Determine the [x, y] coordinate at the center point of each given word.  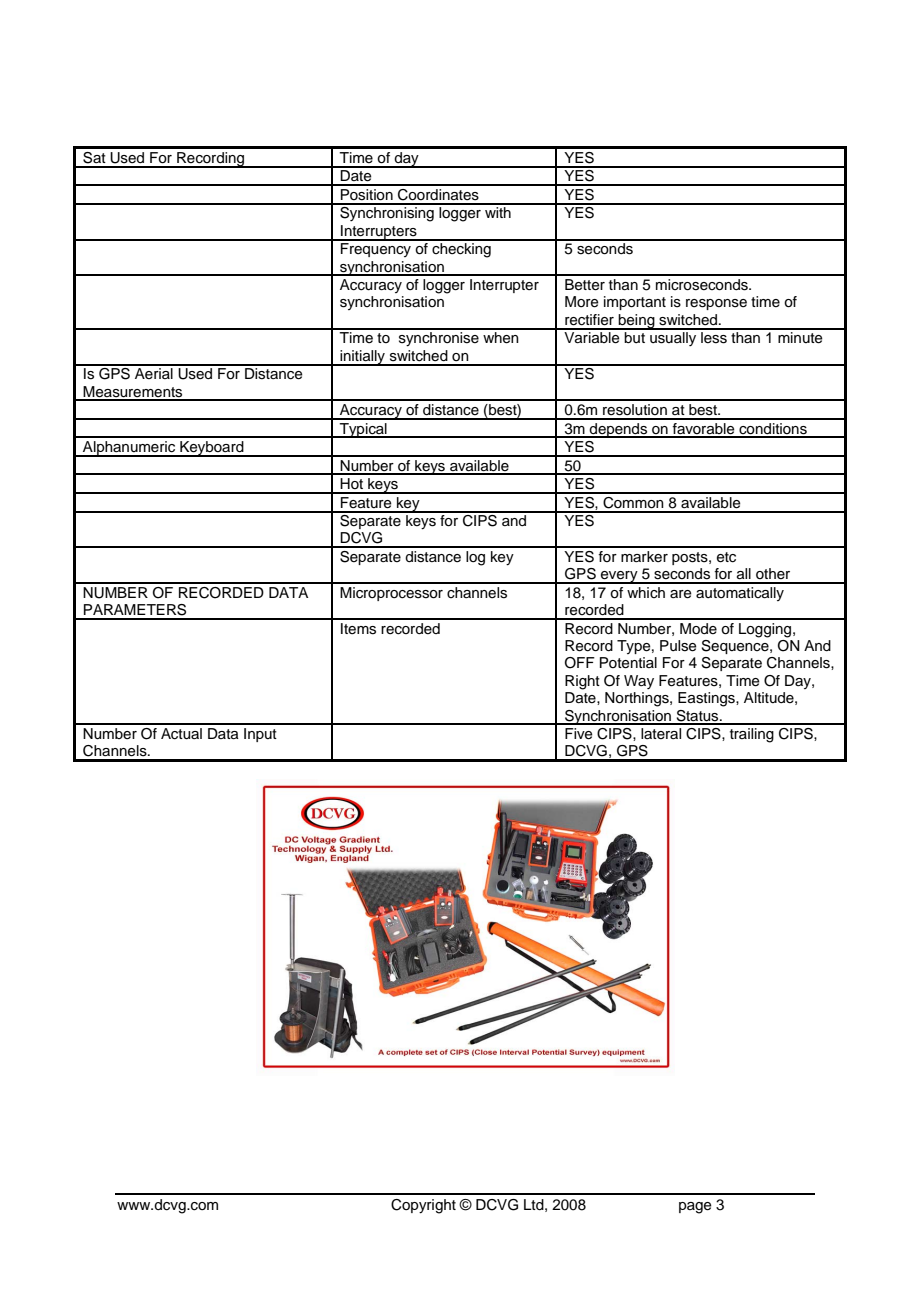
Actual [181, 734]
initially [362, 358]
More [582, 302]
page [695, 1208]
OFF [580, 663]
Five [579, 734]
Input [260, 735]
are [681, 594]
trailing [752, 735]
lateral [661, 733]
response [716, 304]
